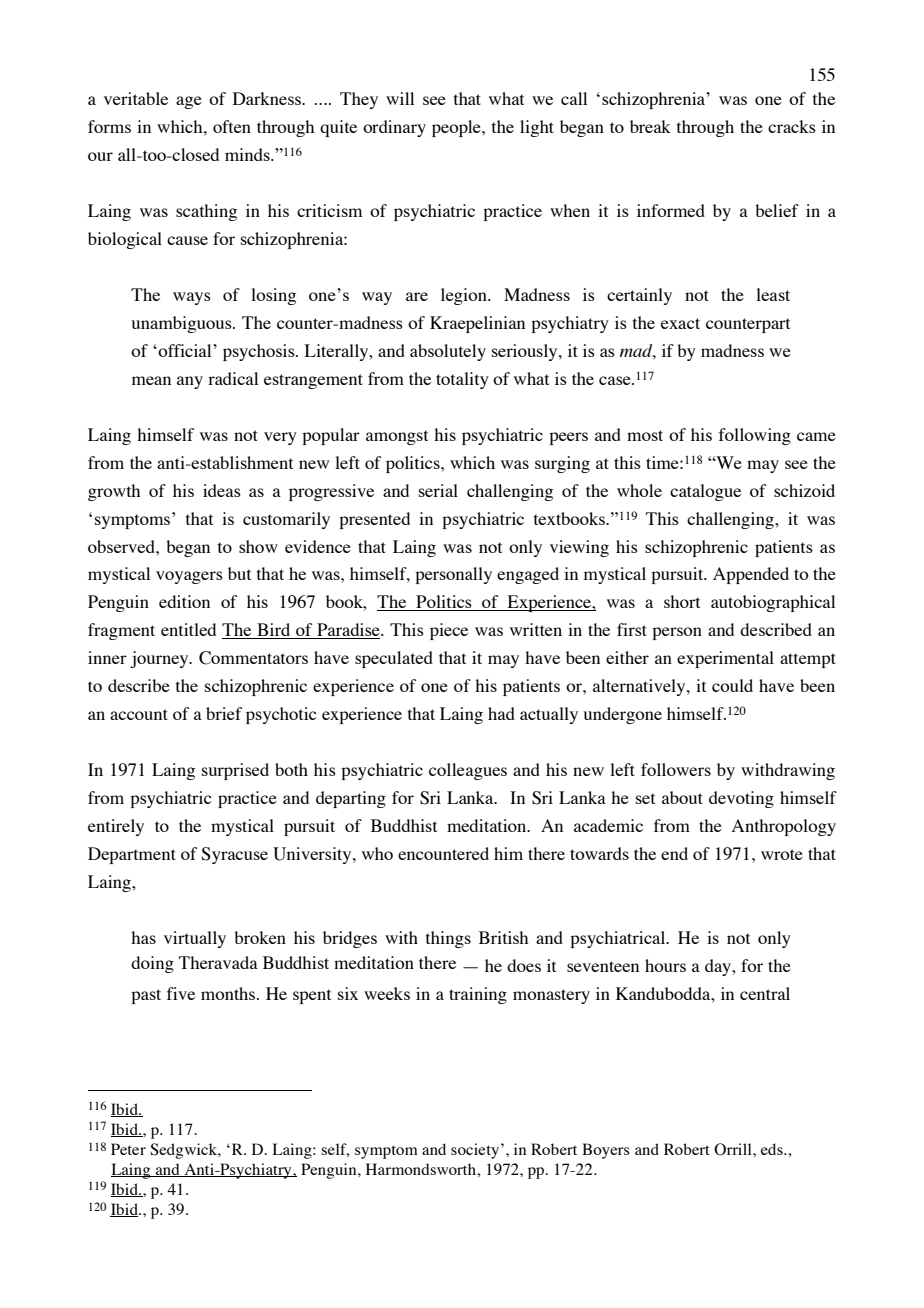  I want to click on experimental, so click(725, 659).
